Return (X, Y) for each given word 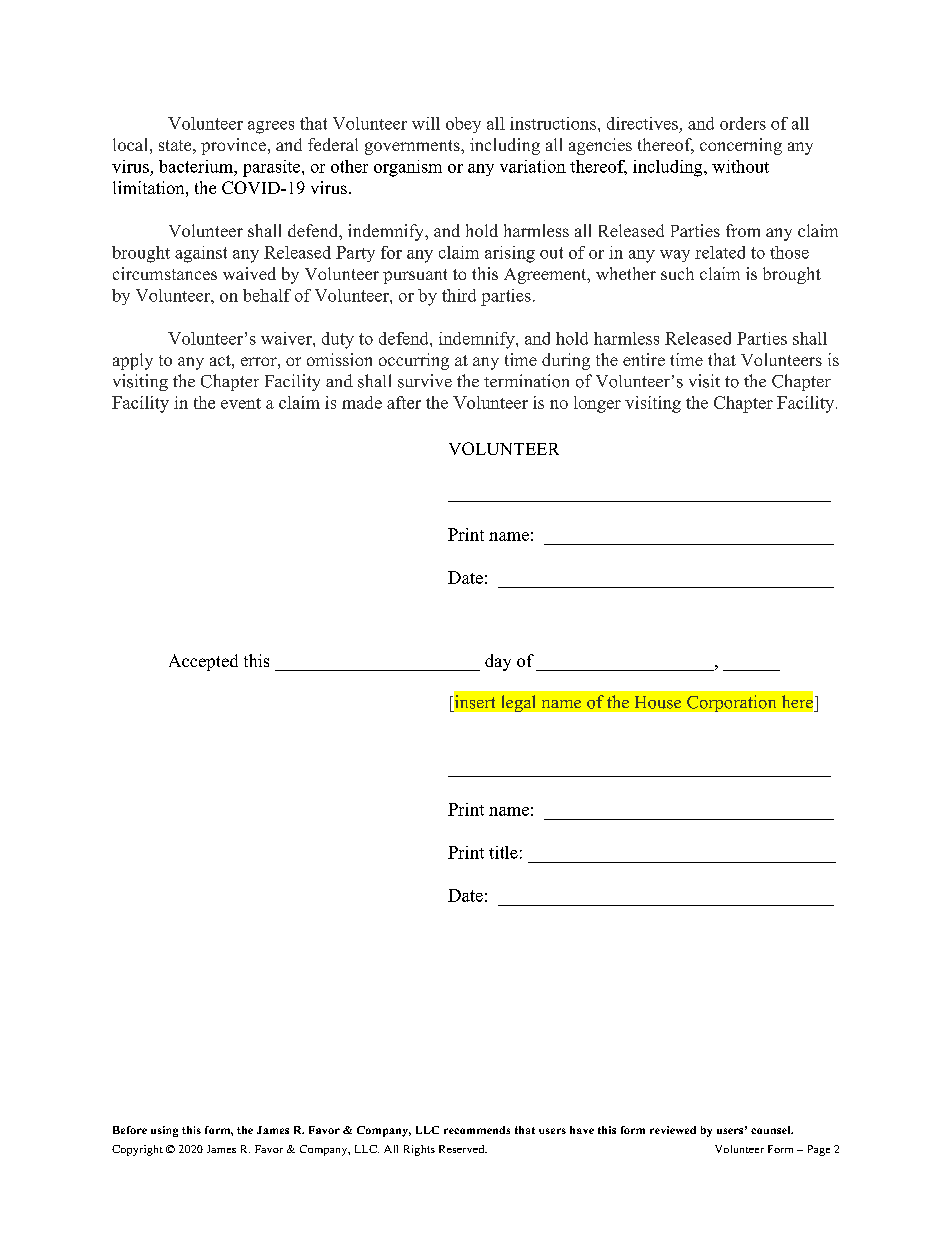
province (233, 146)
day (498, 662)
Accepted (203, 662)
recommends (477, 1130)
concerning (741, 146)
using (164, 1131)
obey (463, 125)
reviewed (673, 1130)
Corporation (731, 703)
